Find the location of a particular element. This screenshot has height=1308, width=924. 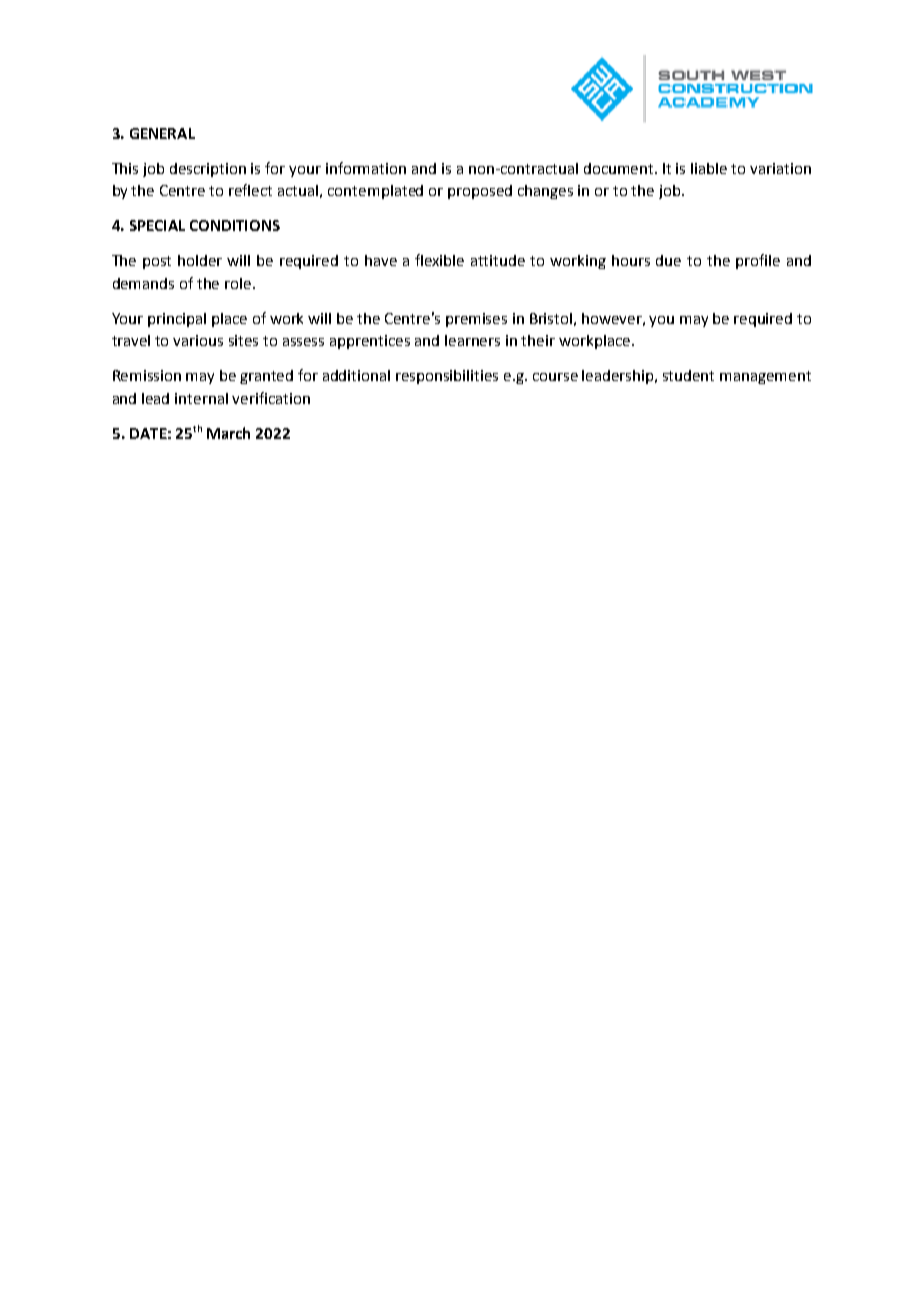

flexible is located at coordinates (439, 260).
